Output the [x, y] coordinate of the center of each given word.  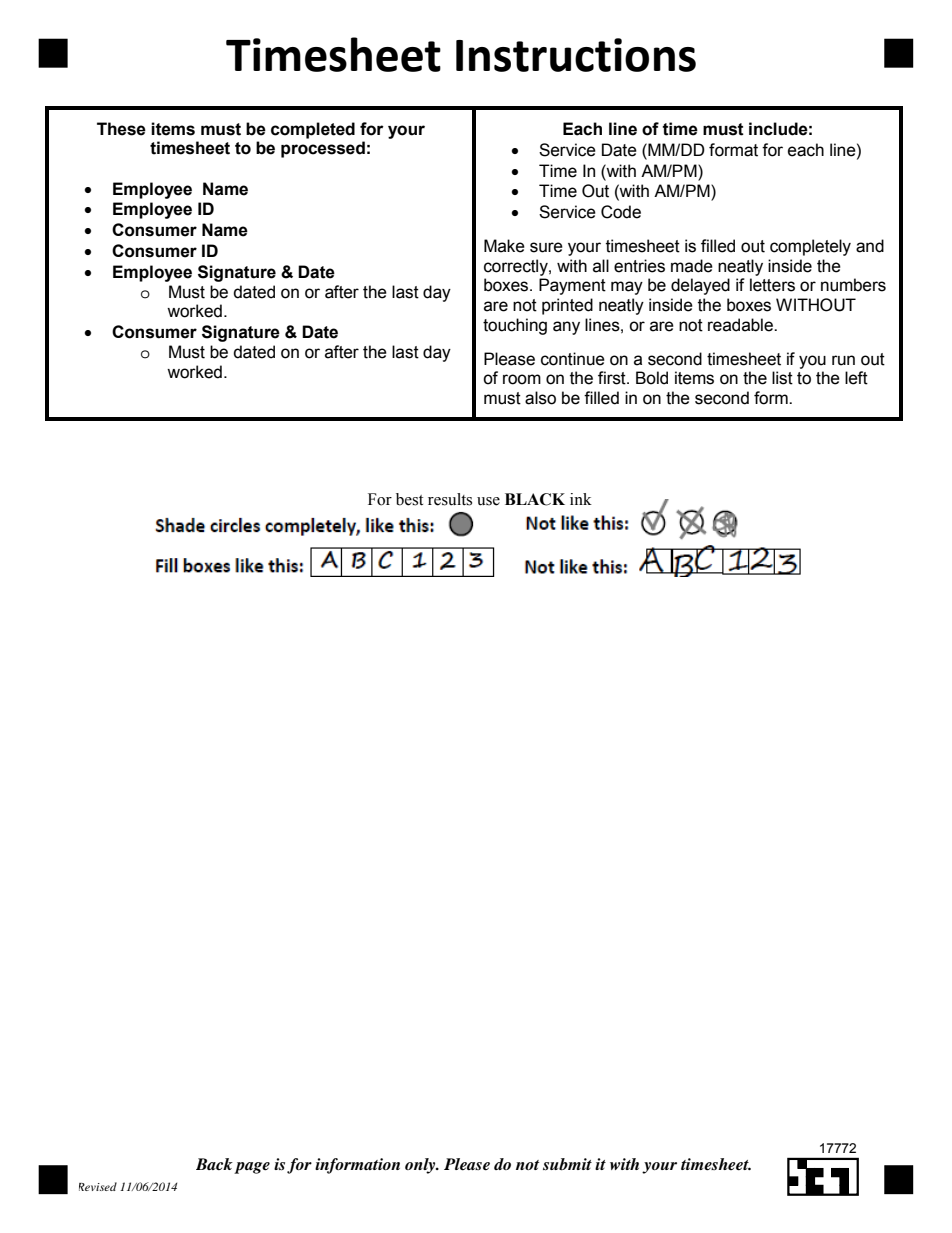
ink [581, 499]
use [488, 501]
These [121, 129]
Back [214, 1164]
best [409, 499]
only [421, 1166]
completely [810, 247]
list [782, 378]
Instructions [576, 55]
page [252, 1168]
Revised [98, 1186]
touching [515, 326]
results [450, 499]
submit [567, 1164]
